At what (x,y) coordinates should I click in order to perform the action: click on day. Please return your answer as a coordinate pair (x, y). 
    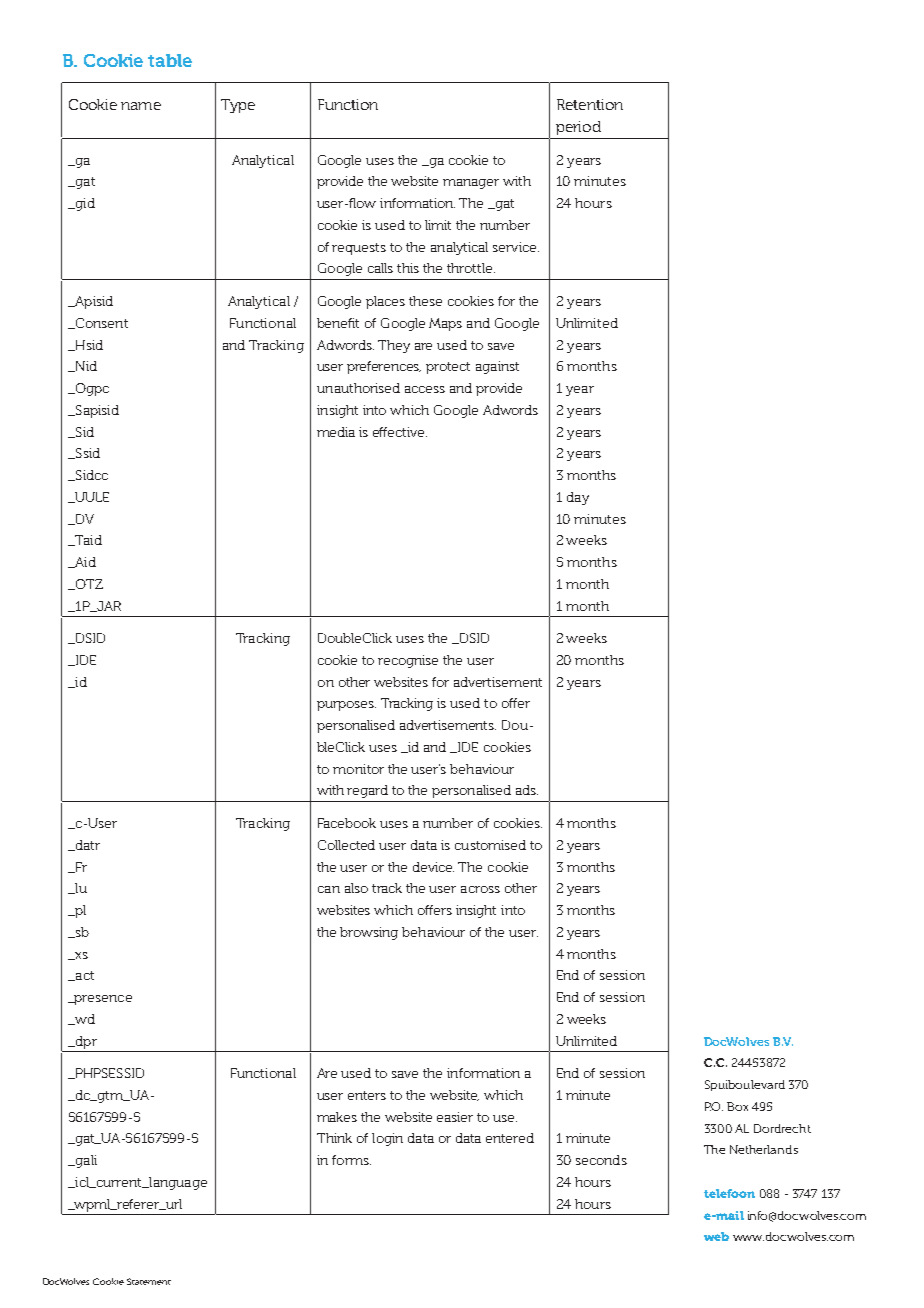
    Looking at the image, I should click on (578, 498).
